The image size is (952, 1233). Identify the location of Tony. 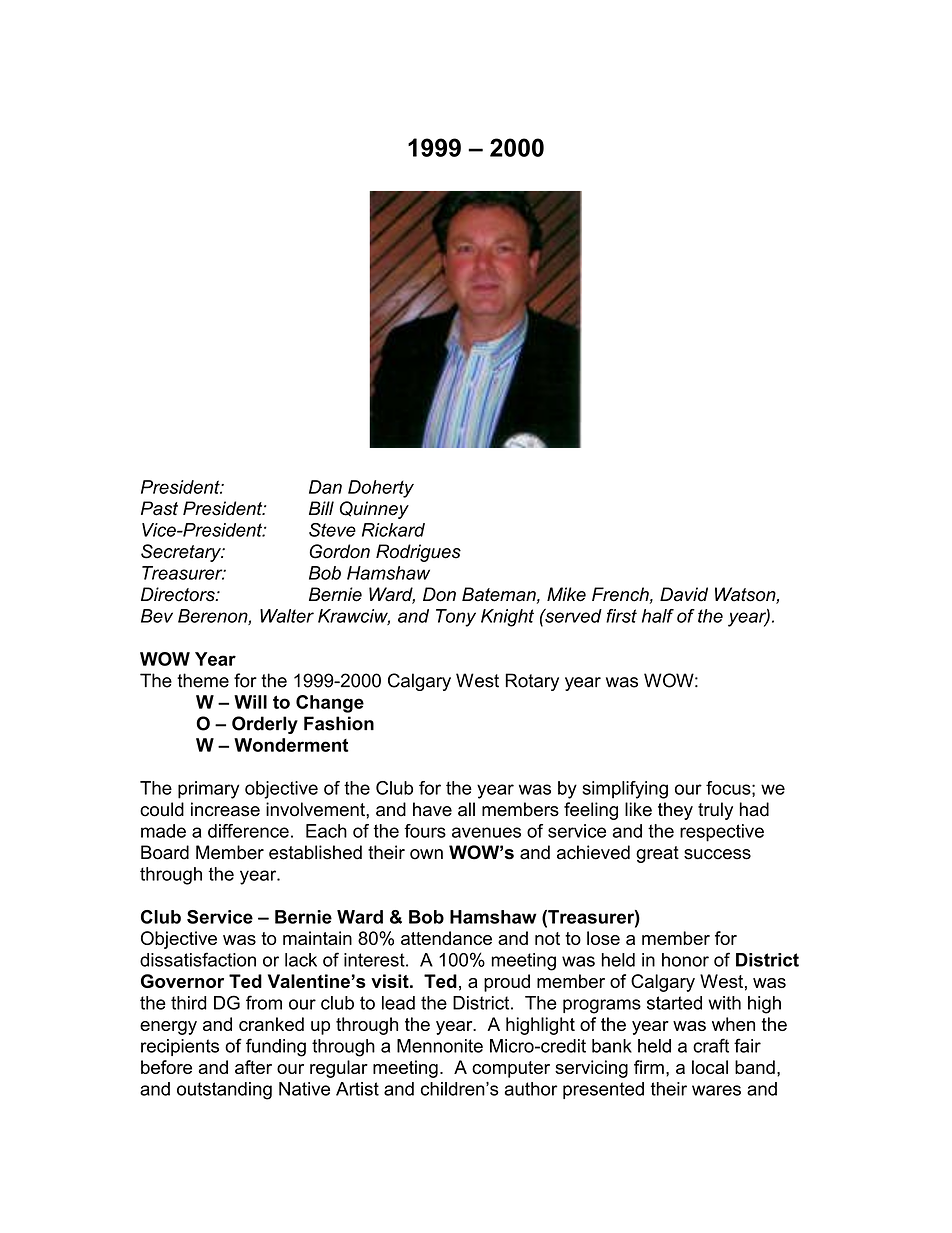
(456, 618).
